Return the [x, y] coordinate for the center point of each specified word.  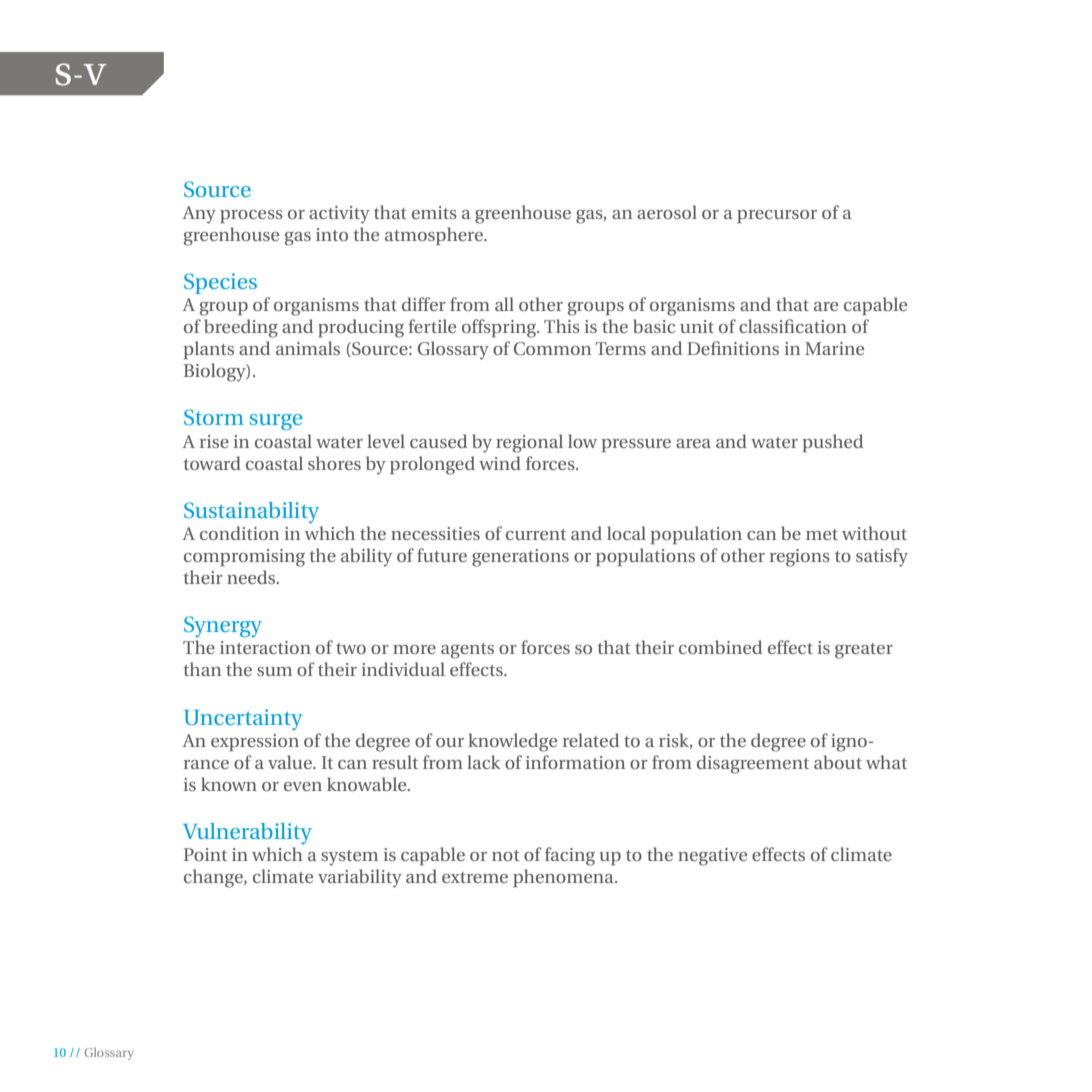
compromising [244, 558]
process [251, 216]
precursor [777, 216]
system [349, 858]
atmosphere [435, 236]
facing [570, 856]
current [536, 534]
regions [800, 558]
